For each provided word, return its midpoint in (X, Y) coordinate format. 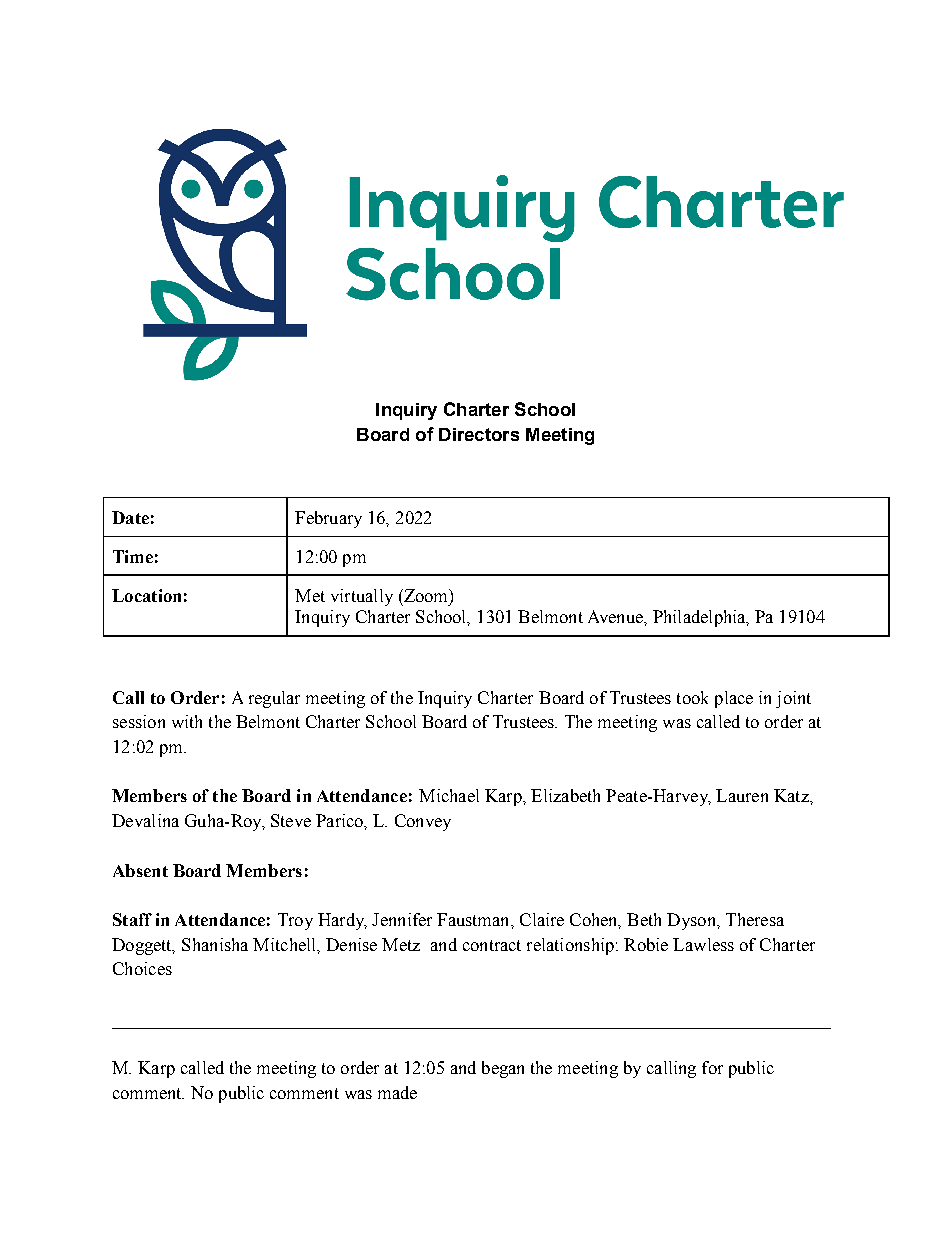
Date (130, 517)
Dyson (692, 921)
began (503, 1069)
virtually (362, 597)
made (397, 1092)
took (692, 697)
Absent (140, 870)
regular (274, 699)
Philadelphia (700, 618)
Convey (423, 822)
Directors (479, 434)
